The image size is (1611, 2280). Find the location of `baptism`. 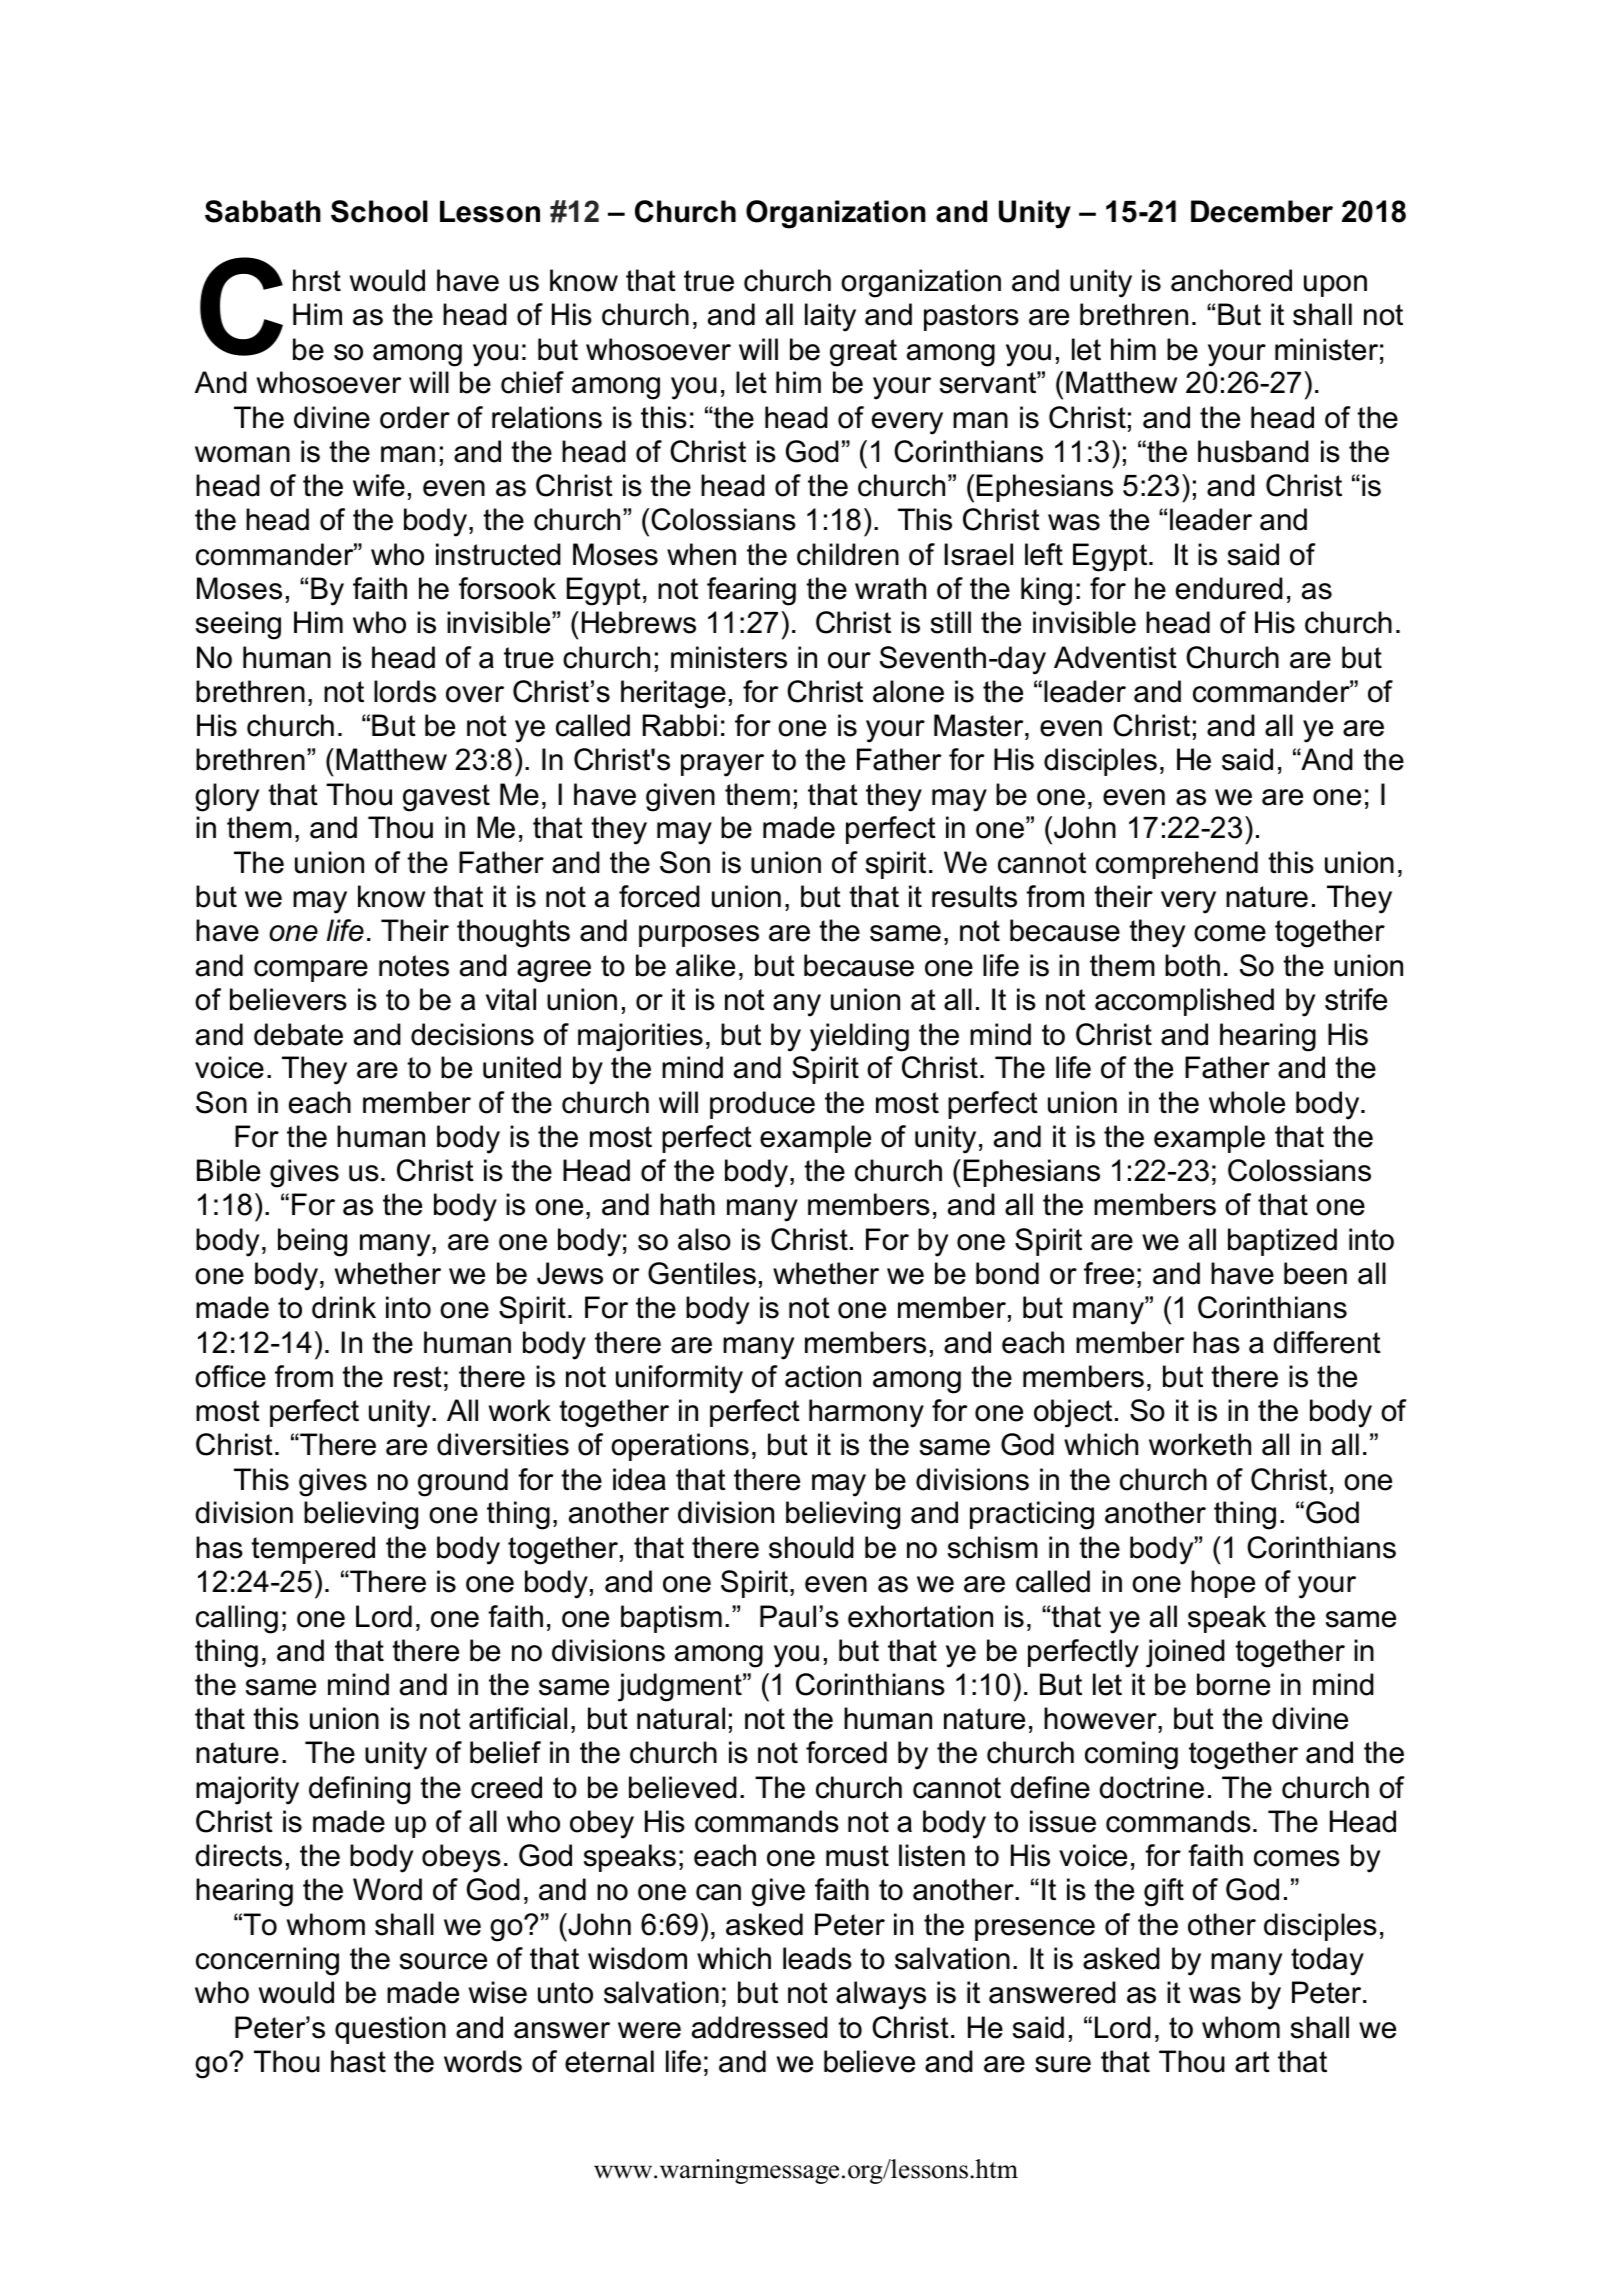

baptism is located at coordinates (671, 1619).
